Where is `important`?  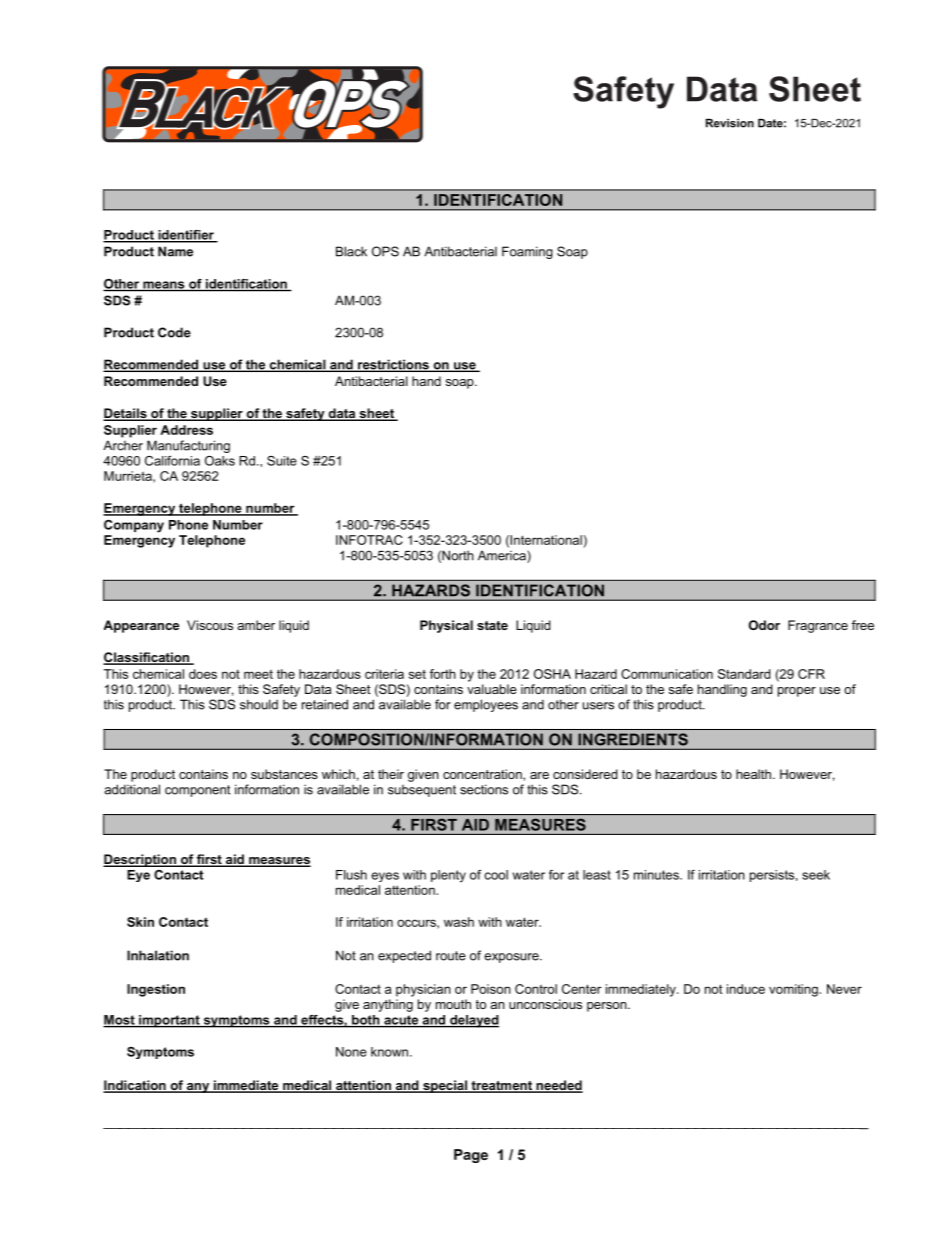 important is located at coordinates (169, 1021).
